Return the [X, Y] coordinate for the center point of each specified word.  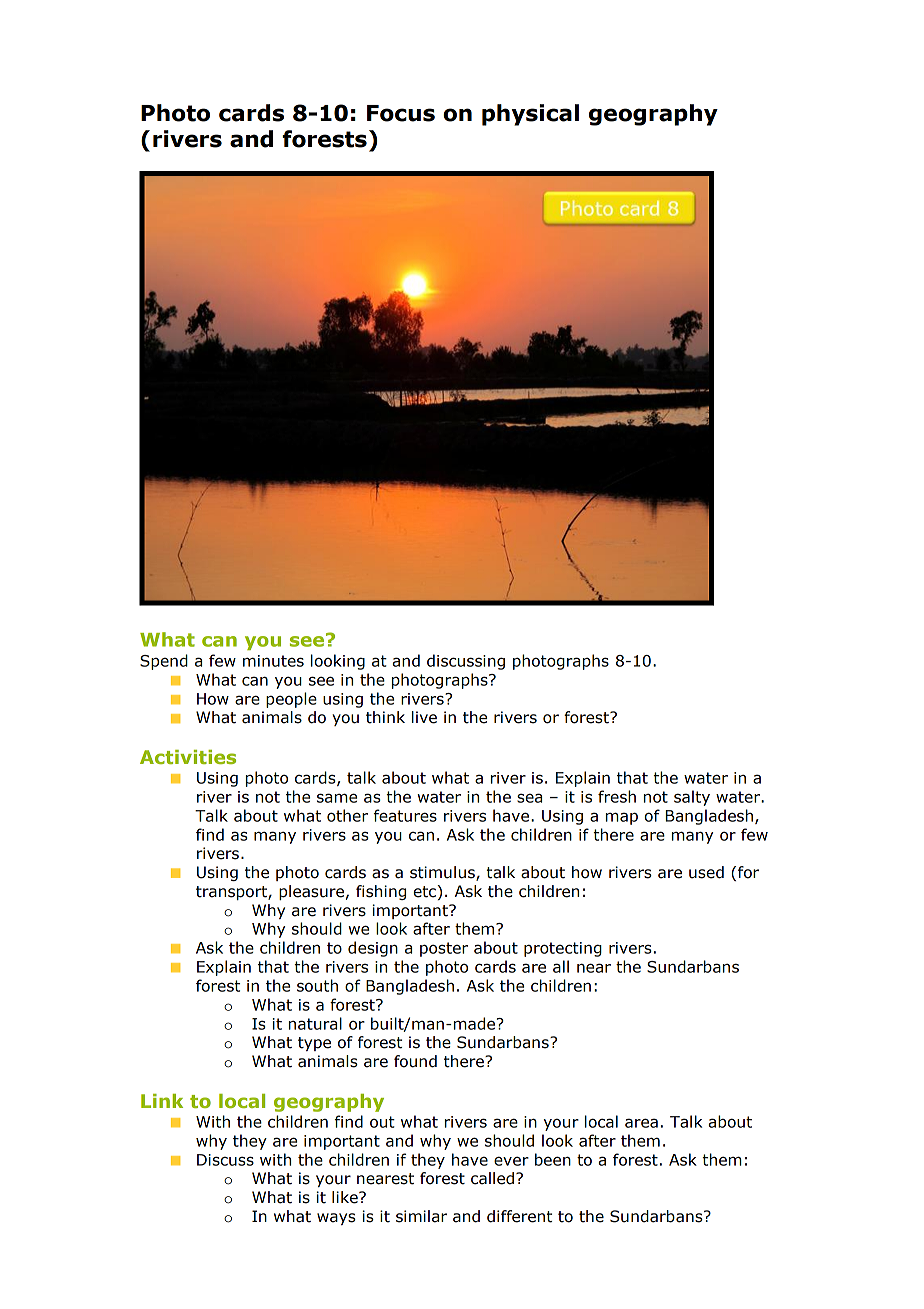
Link [162, 1101]
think [385, 717]
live [424, 717]
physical [530, 115]
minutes [273, 661]
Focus [401, 113]
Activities [188, 757]
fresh [617, 796]
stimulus [443, 873]
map [622, 818]
